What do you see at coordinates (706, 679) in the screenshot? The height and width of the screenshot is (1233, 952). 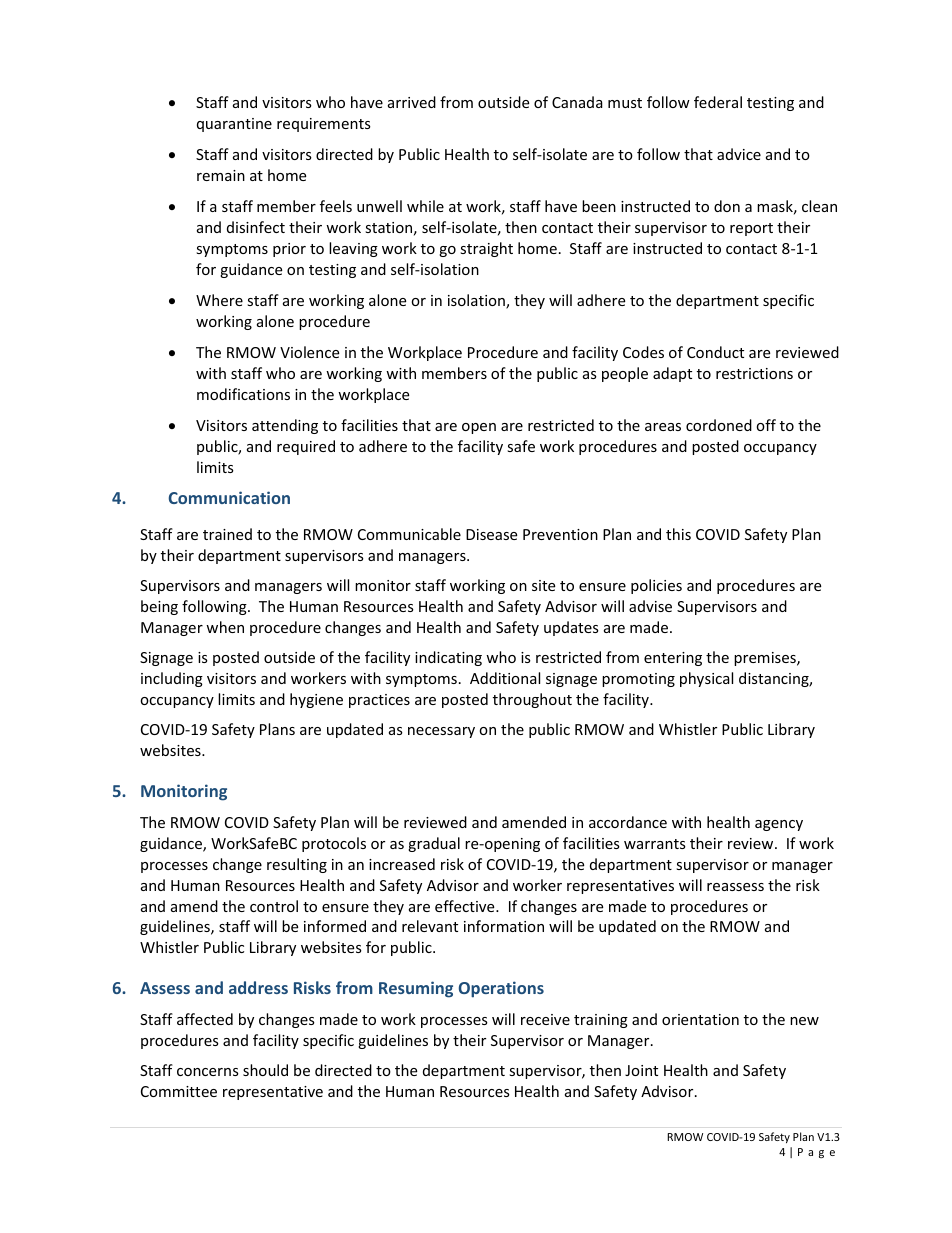 I see `physical` at bounding box center [706, 679].
